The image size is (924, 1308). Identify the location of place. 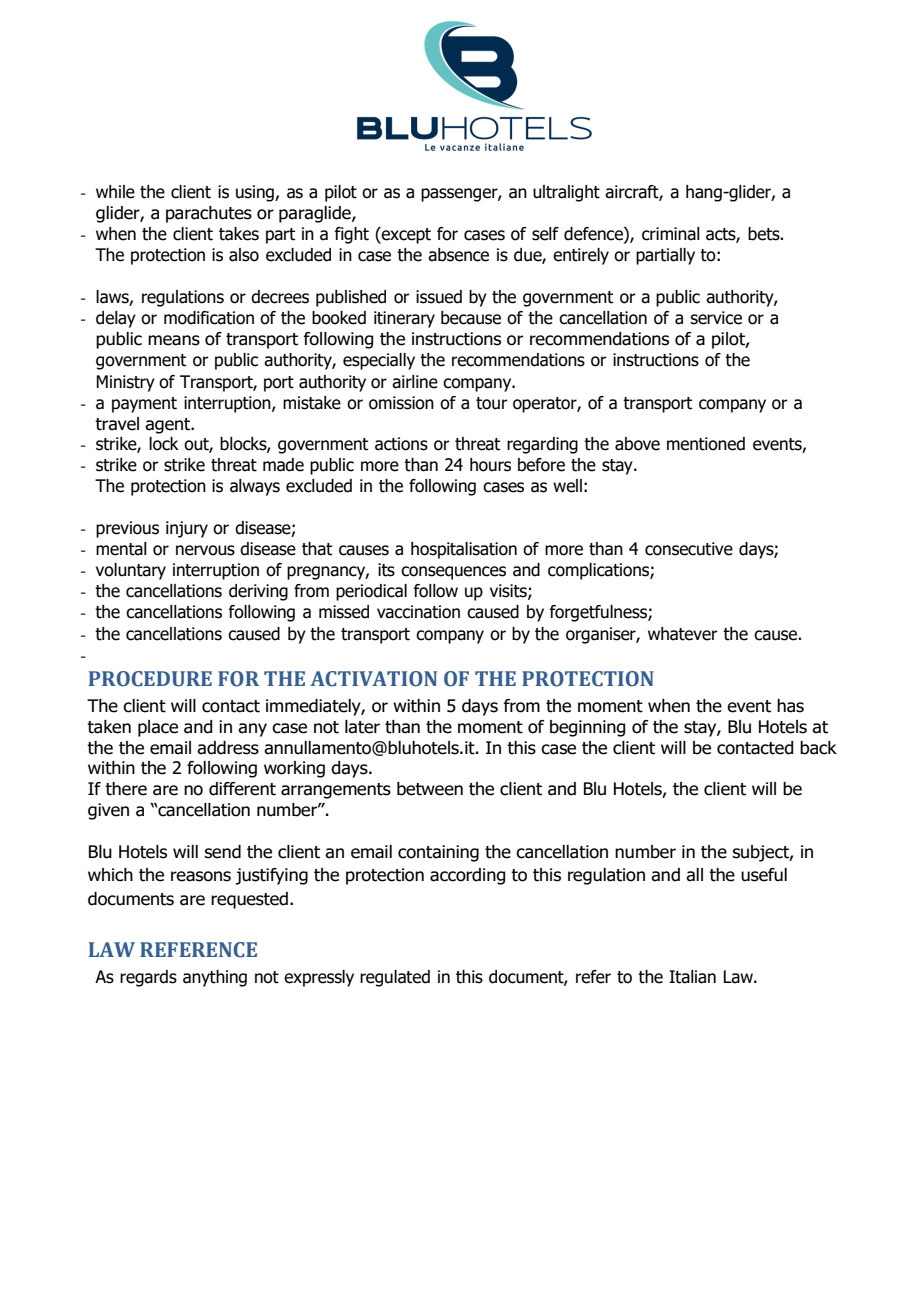
(158, 728).
